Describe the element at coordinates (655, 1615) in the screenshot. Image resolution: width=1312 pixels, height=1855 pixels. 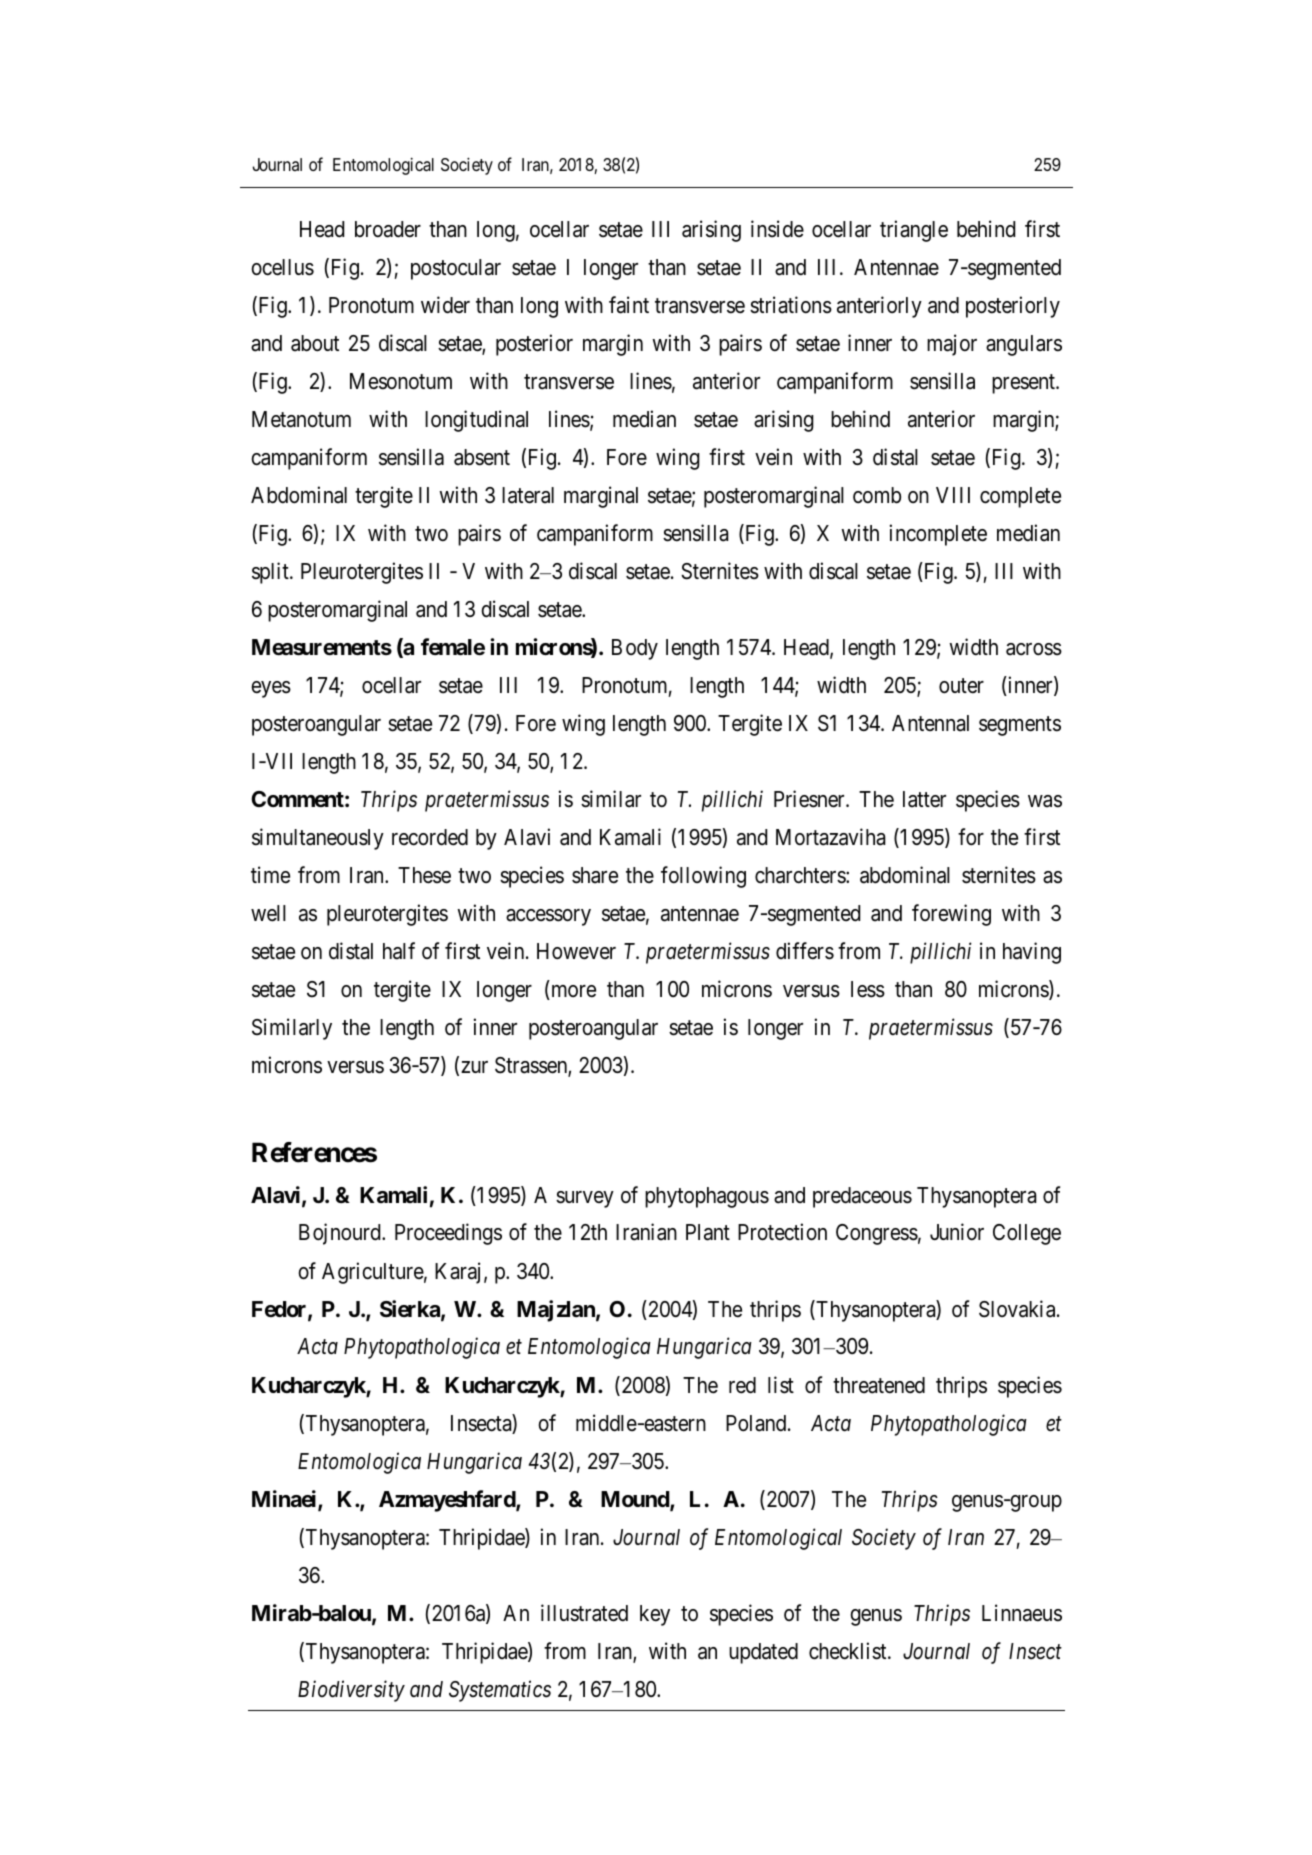
I see `key` at that location.
